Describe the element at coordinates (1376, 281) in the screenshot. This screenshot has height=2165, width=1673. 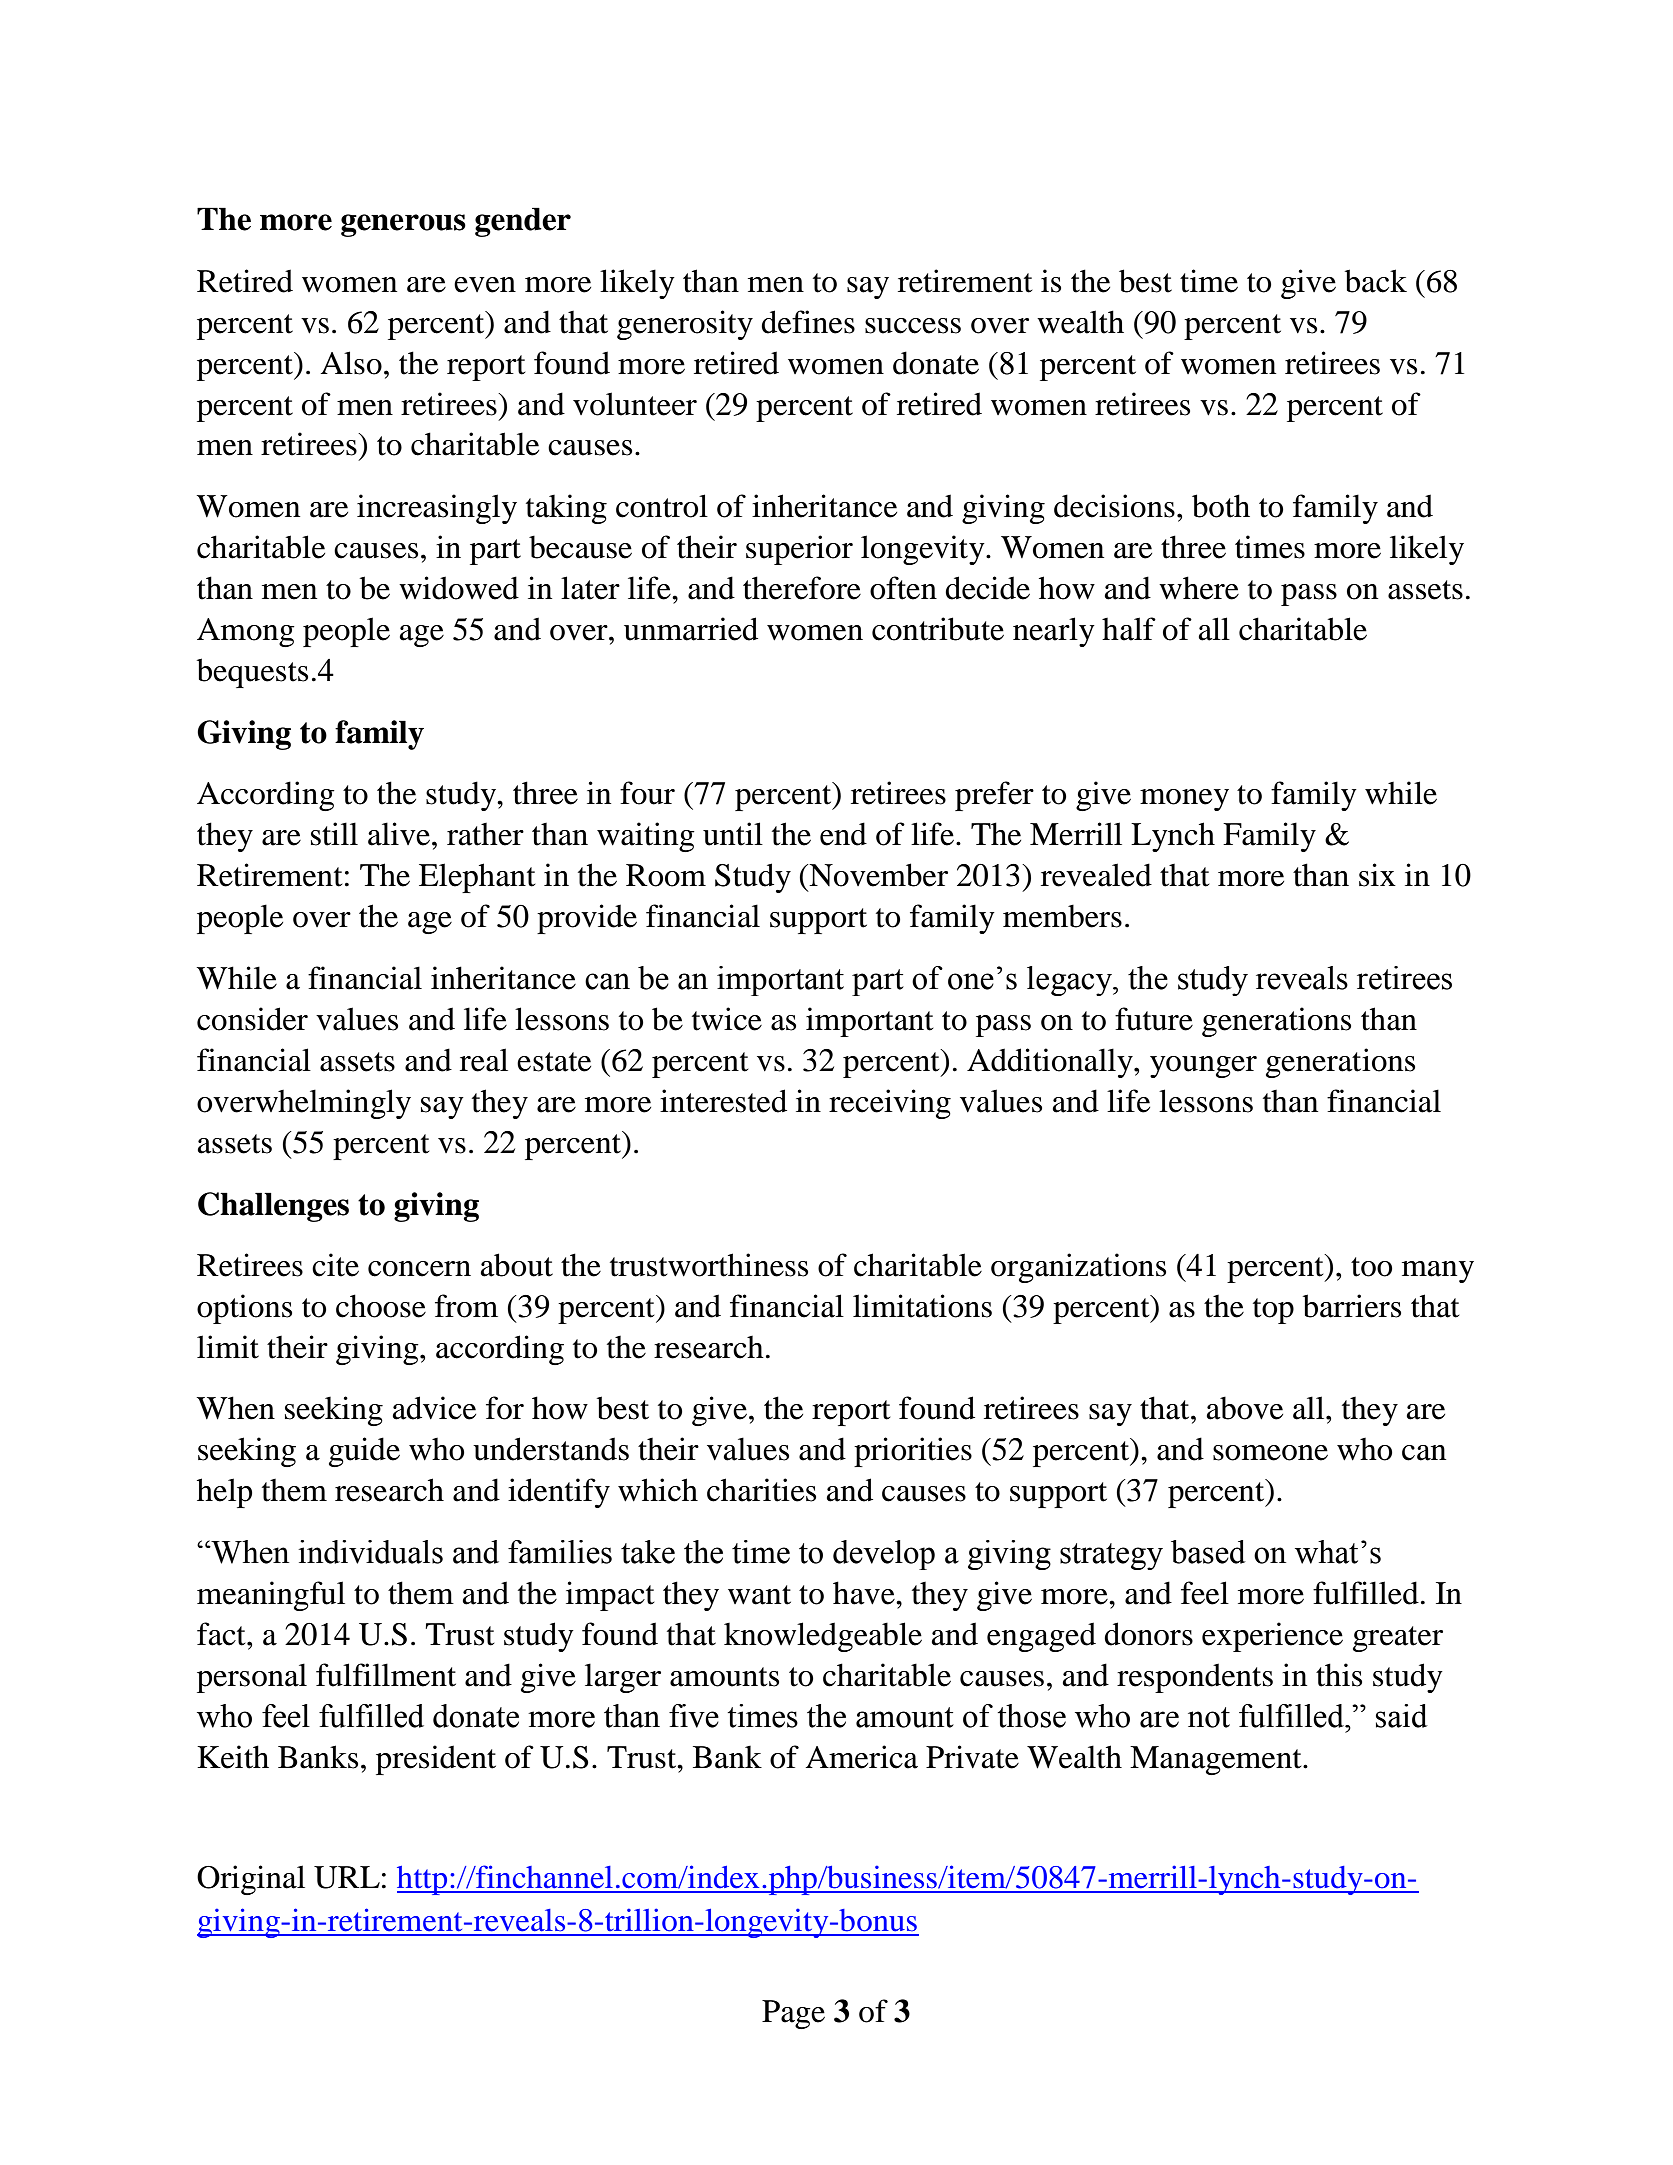
I see `back` at that location.
